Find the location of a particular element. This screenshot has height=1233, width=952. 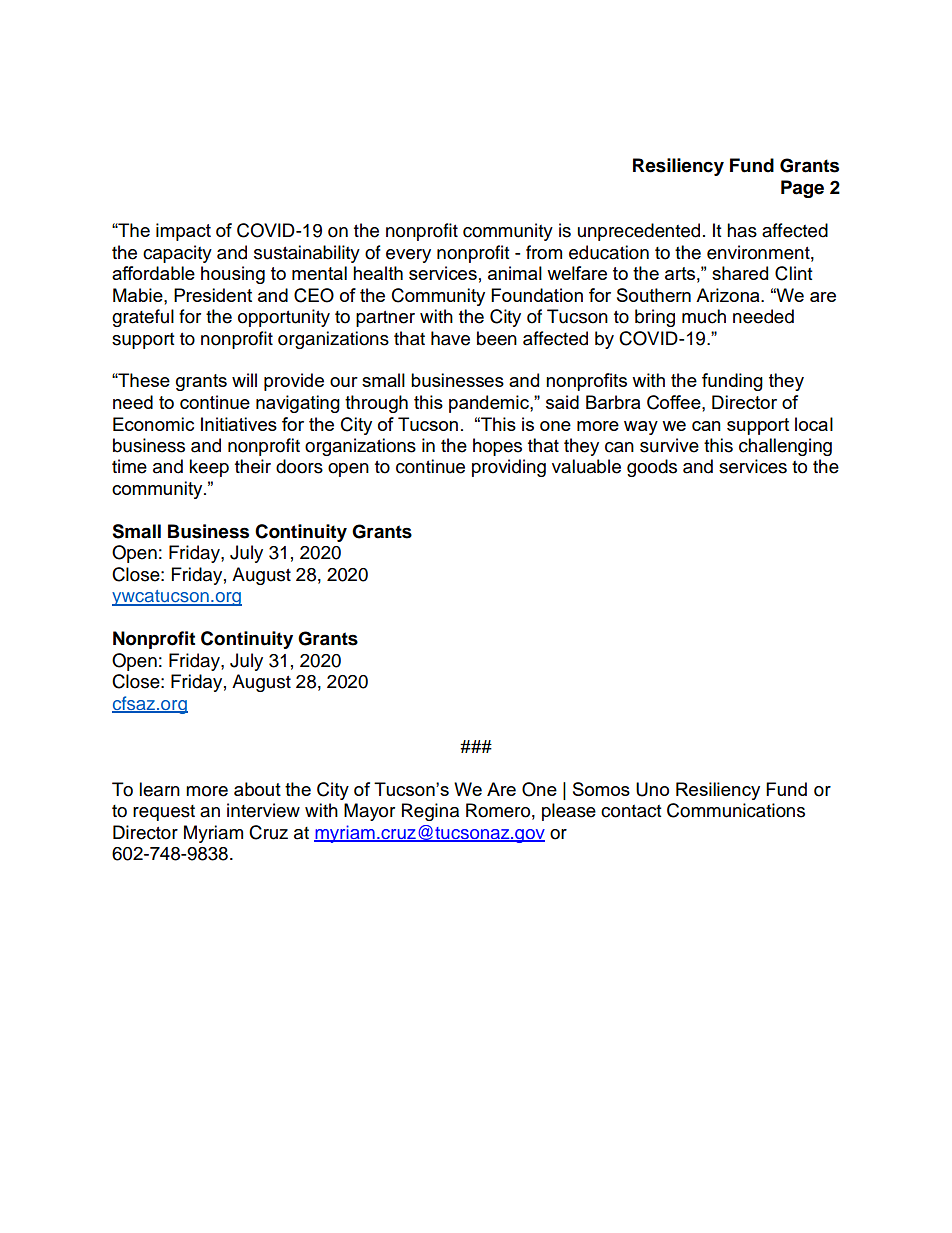

providing is located at coordinates (509, 468).
